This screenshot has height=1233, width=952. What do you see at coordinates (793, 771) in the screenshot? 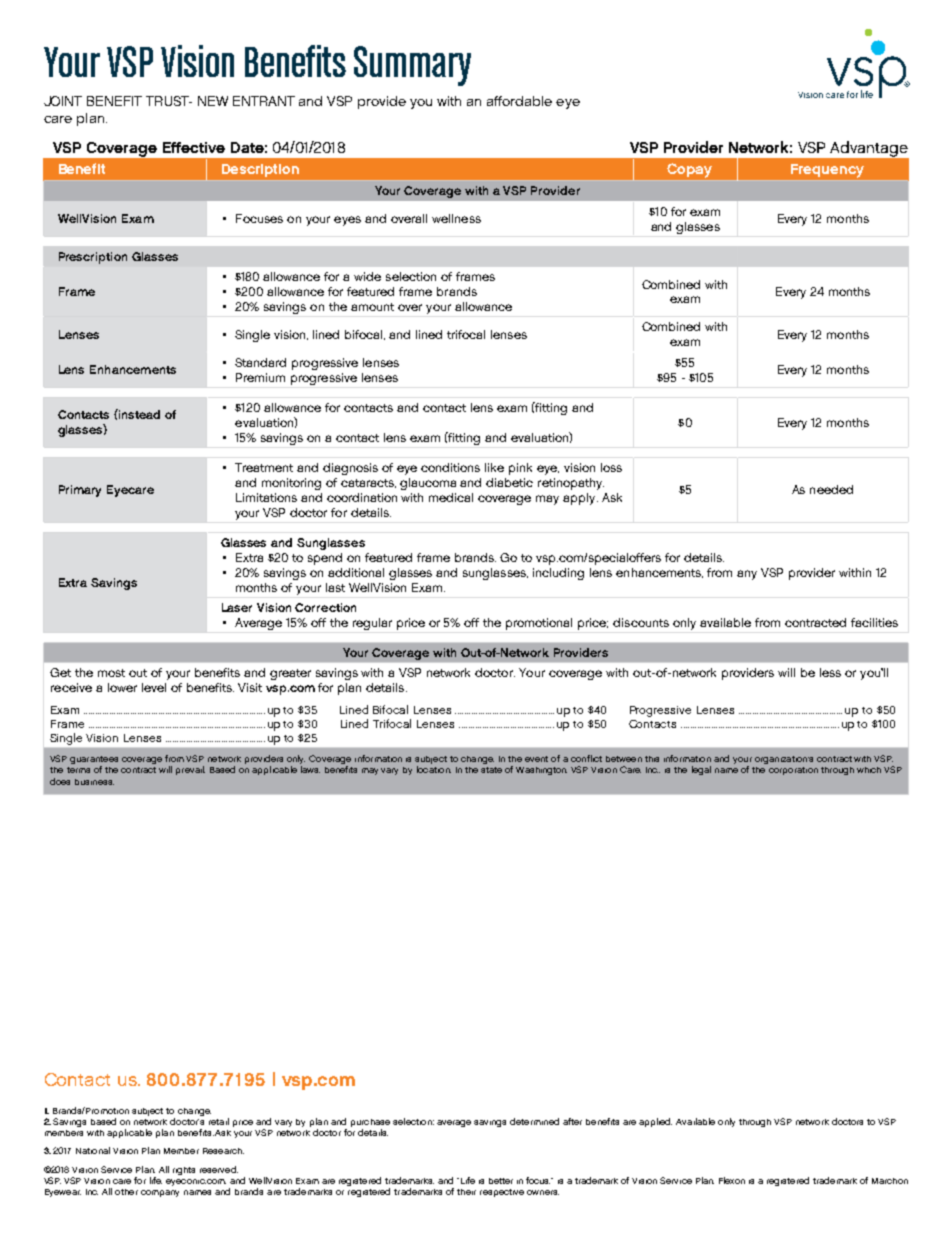
I see `corporation` at bounding box center [793, 771].
